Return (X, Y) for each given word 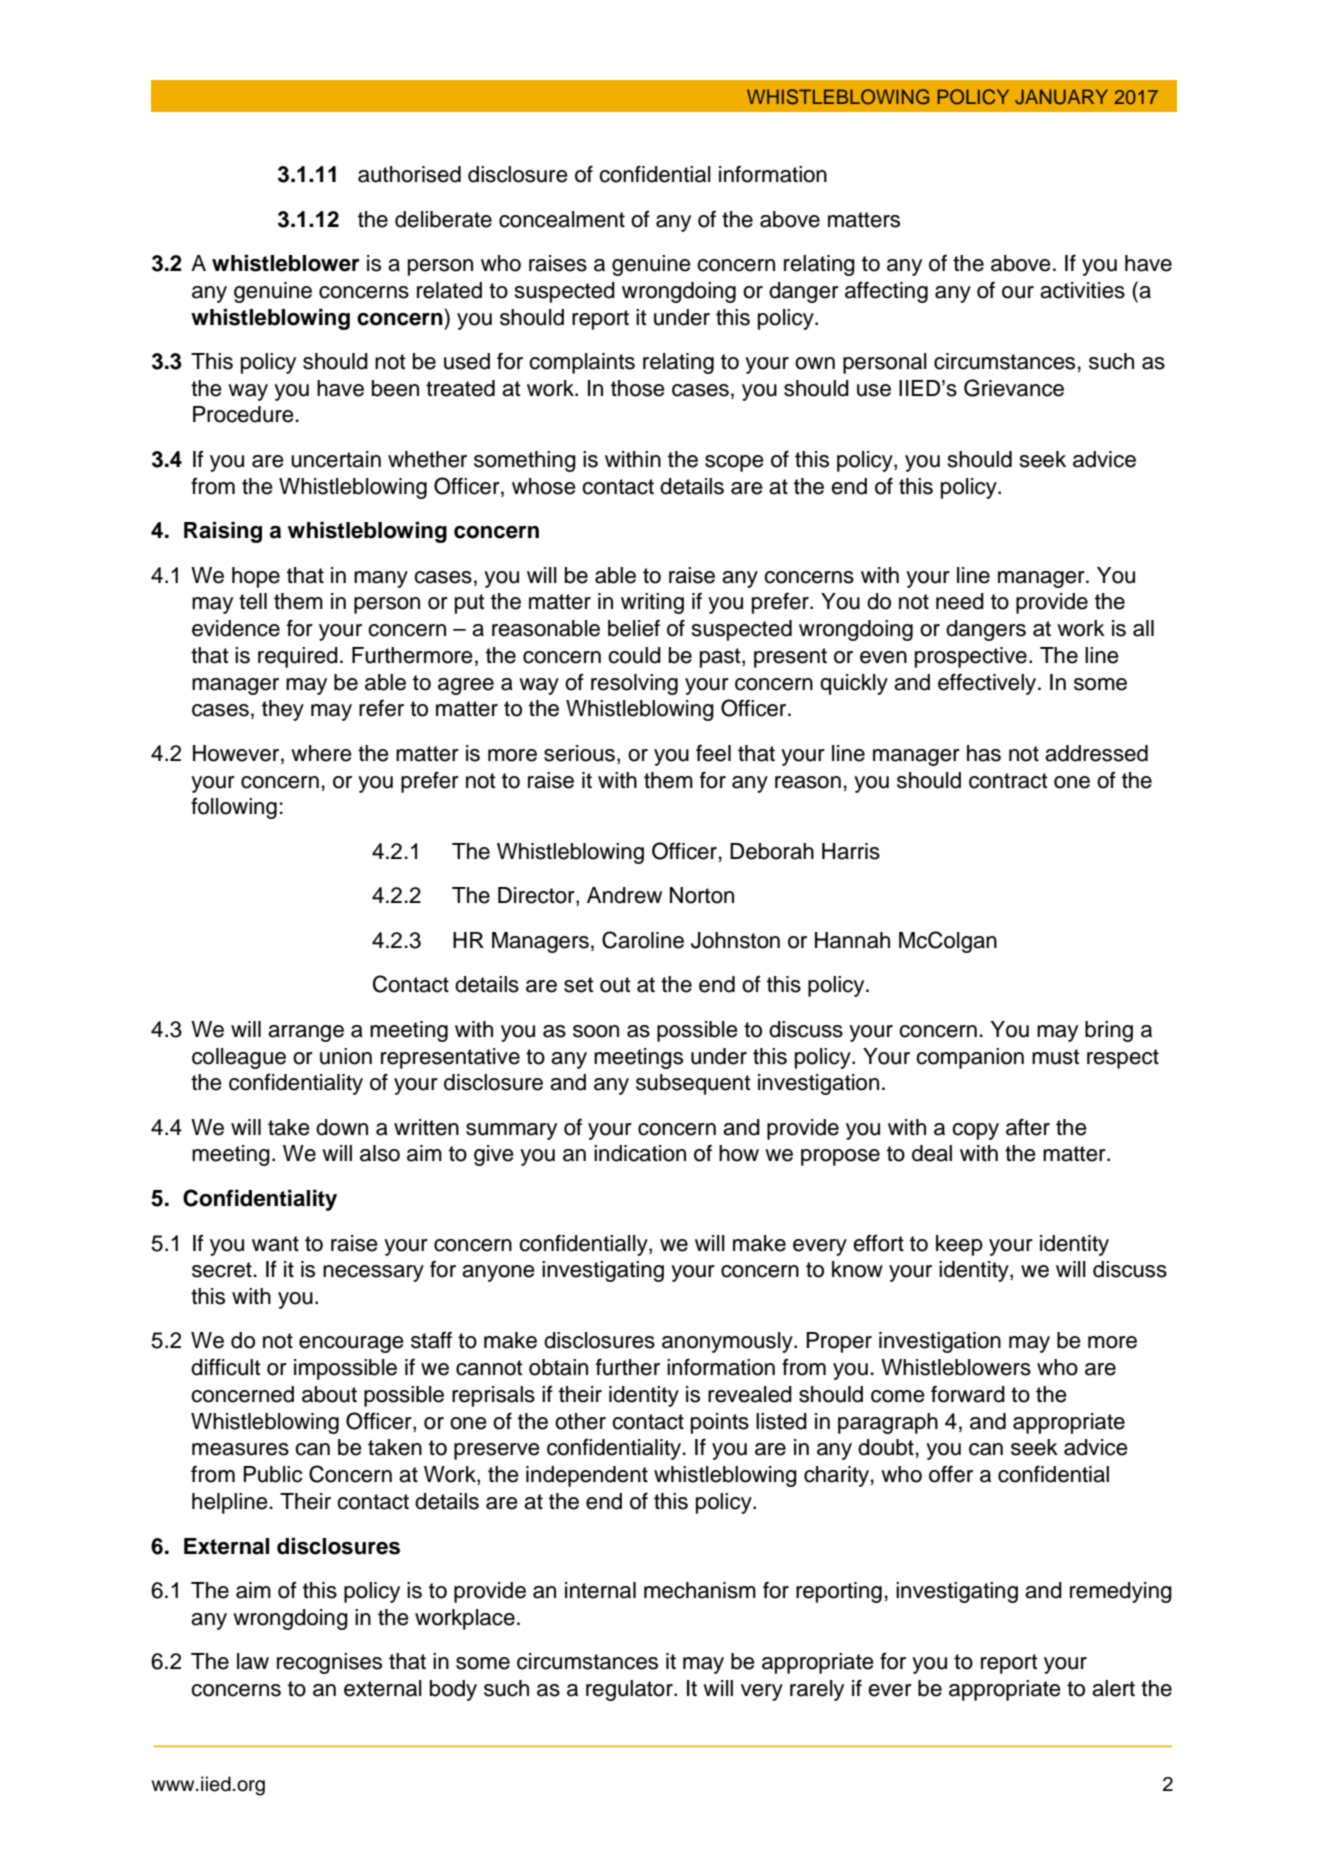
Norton (702, 895)
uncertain (336, 459)
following (234, 808)
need (960, 601)
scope (734, 463)
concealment (562, 219)
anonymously (728, 1342)
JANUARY (1061, 97)
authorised (409, 174)
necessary (373, 1273)
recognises (329, 1663)
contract (1008, 781)
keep (959, 1245)
